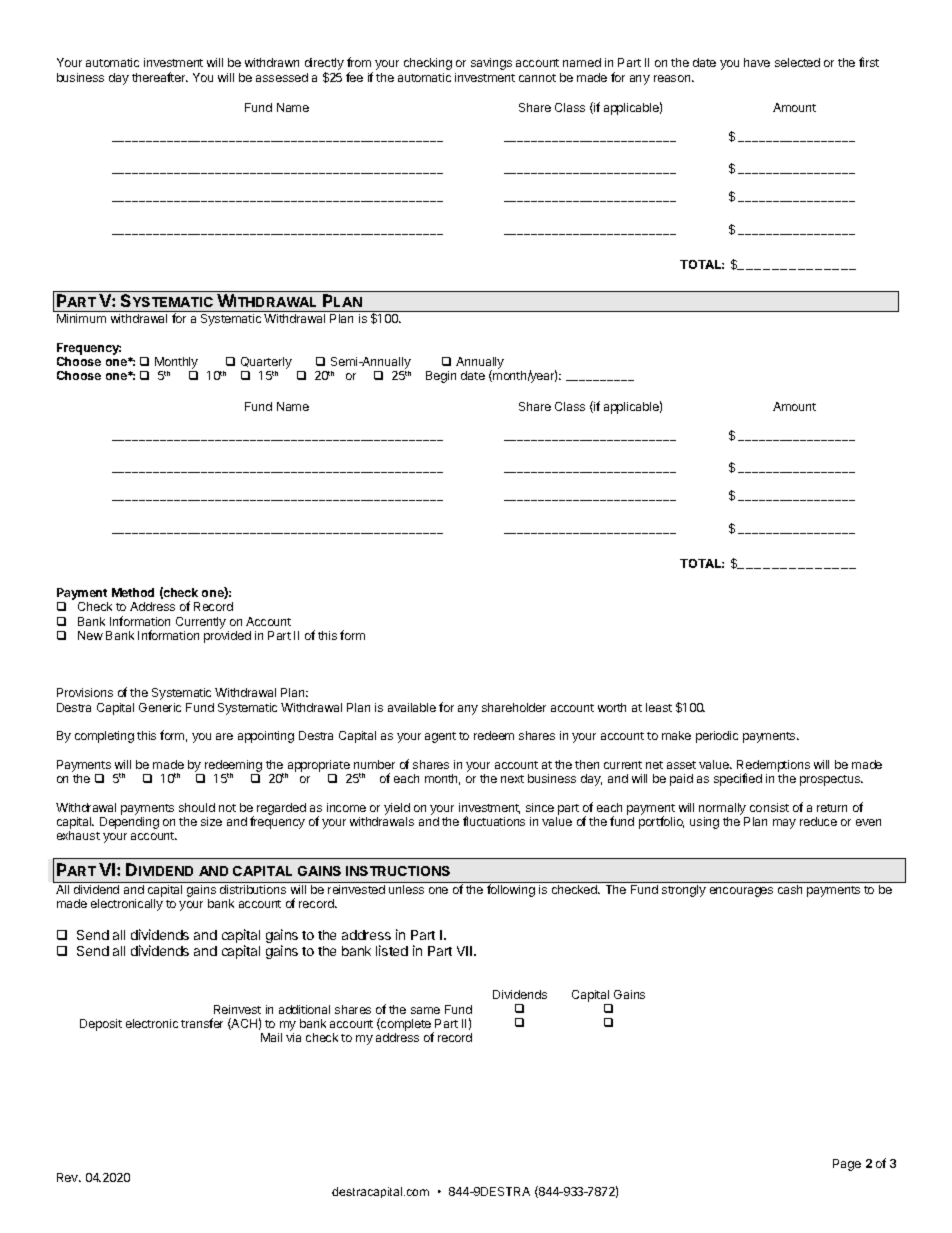 The image size is (952, 1233). I want to click on complete, so click(406, 1025).
